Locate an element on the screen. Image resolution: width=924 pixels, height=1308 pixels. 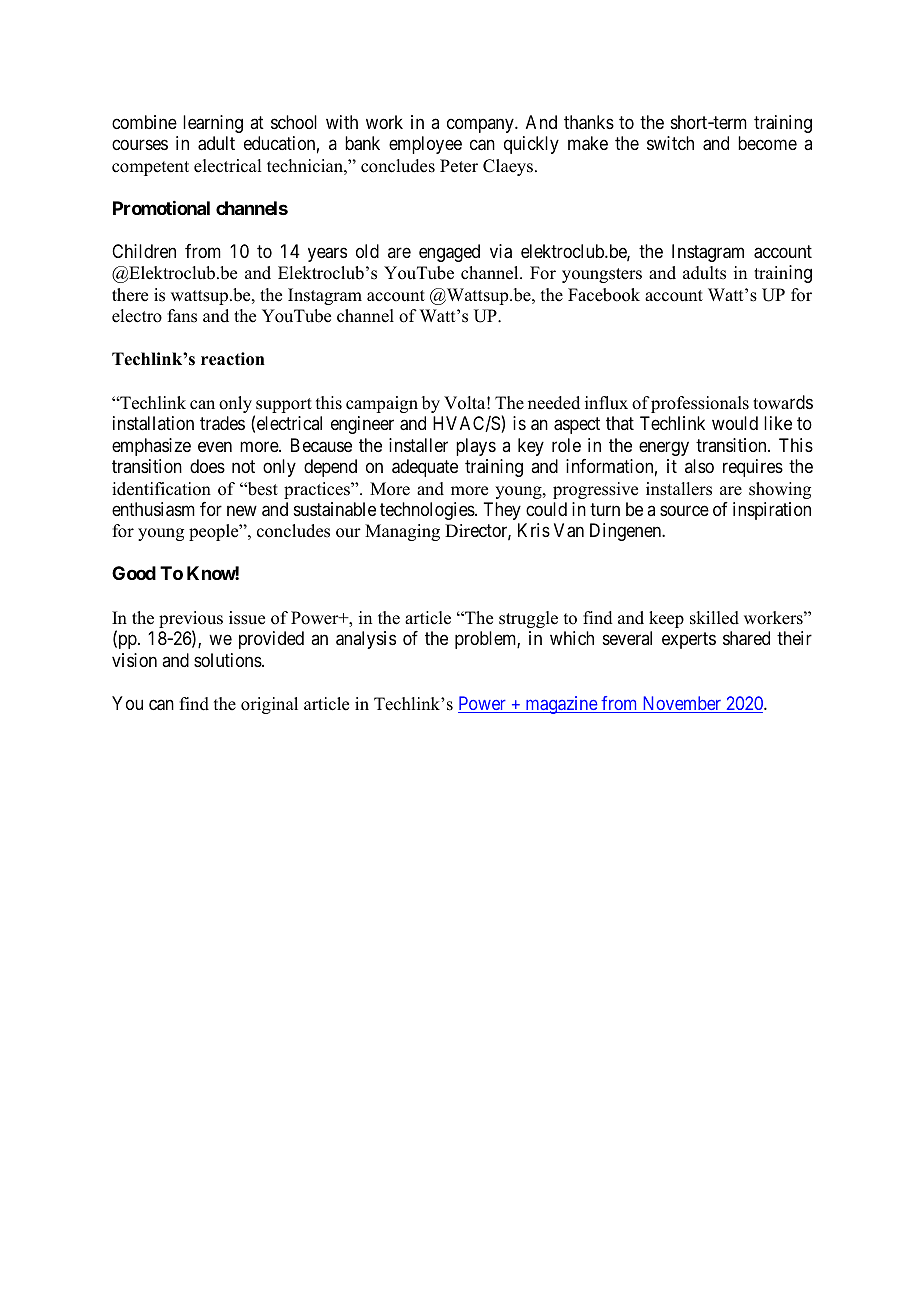
switch is located at coordinates (670, 143).
